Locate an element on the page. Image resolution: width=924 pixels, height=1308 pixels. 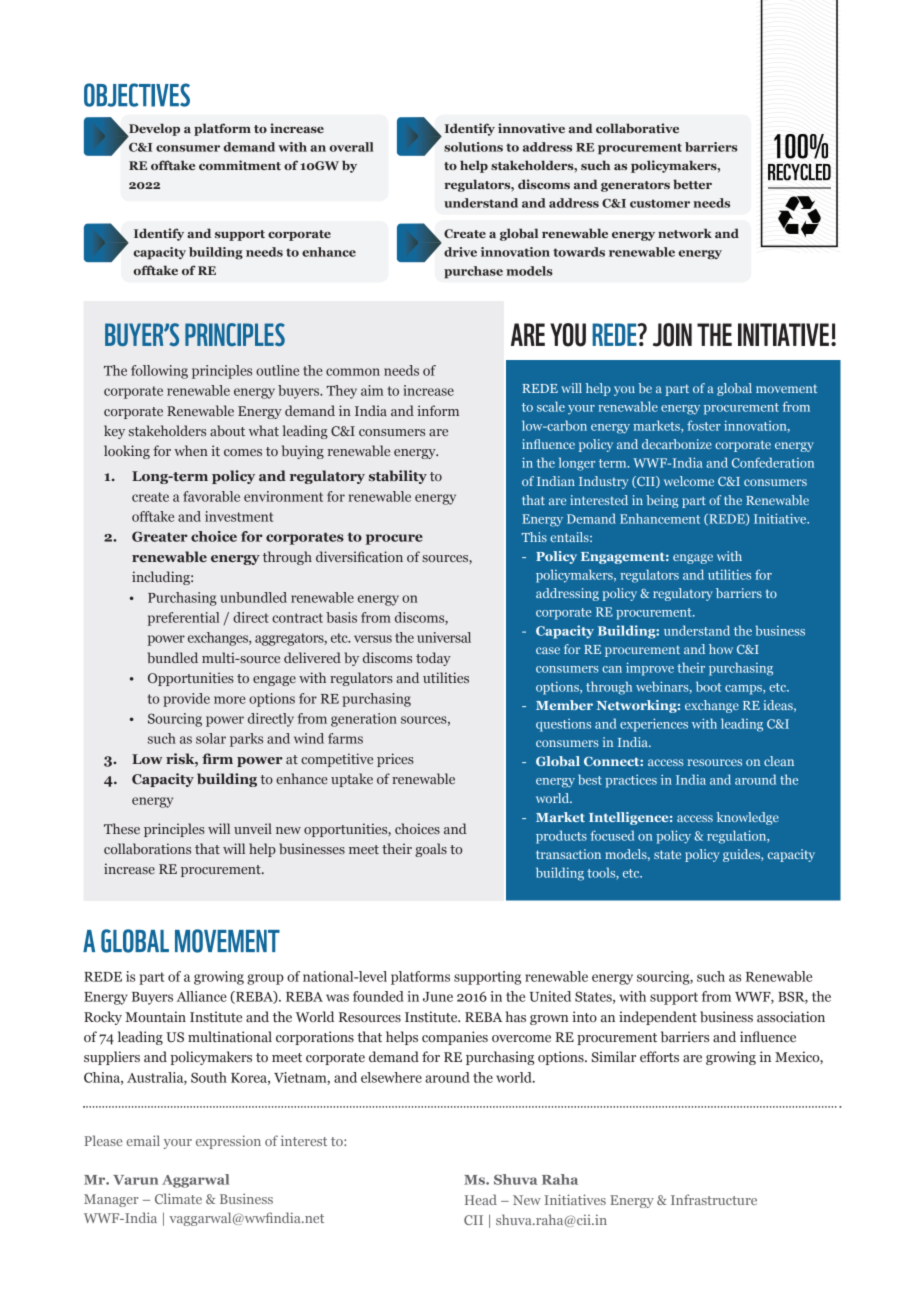
Head is located at coordinates (481, 1199).
